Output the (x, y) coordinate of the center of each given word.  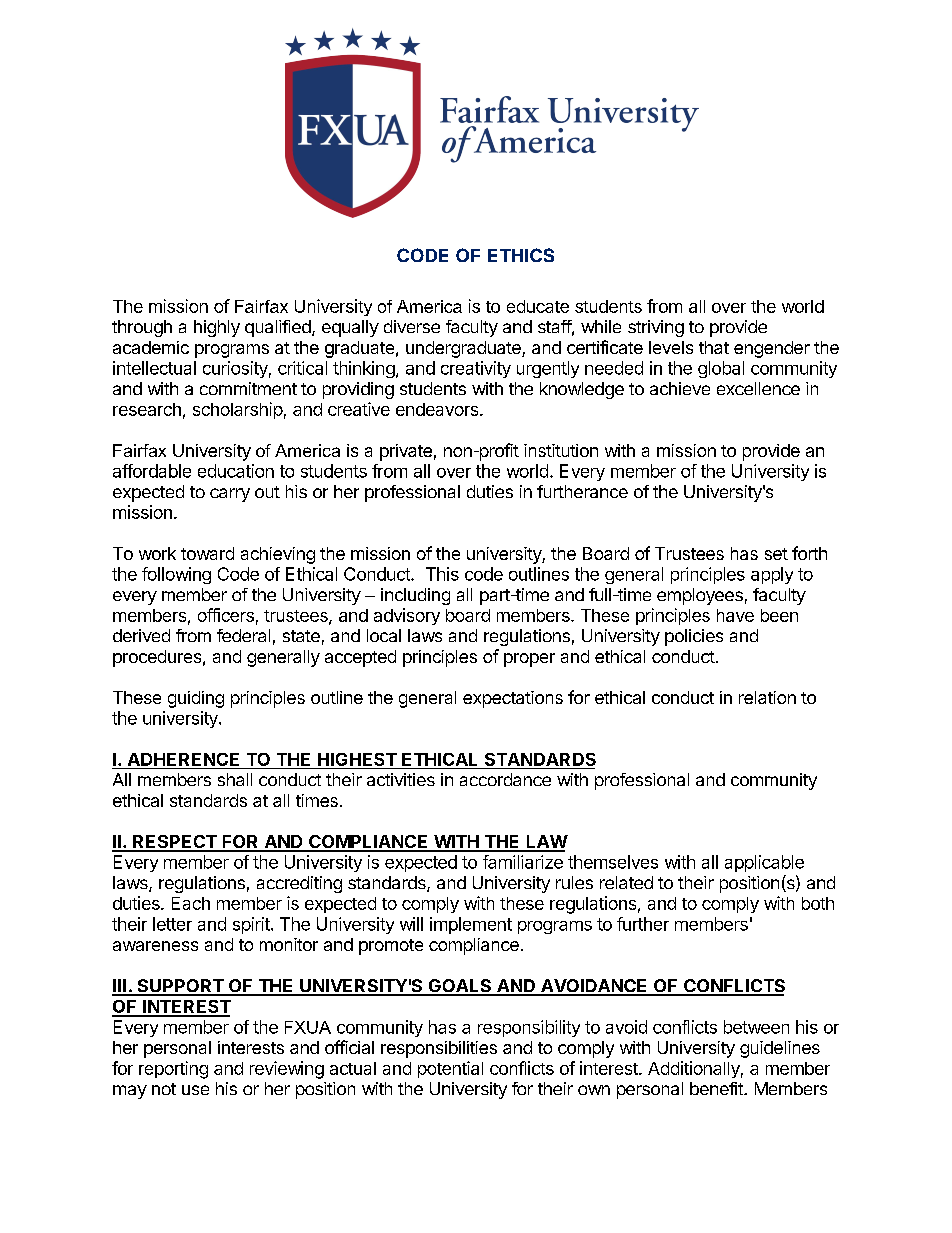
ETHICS (521, 255)
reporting (173, 1070)
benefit (717, 1088)
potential (450, 1069)
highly (217, 328)
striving (656, 328)
